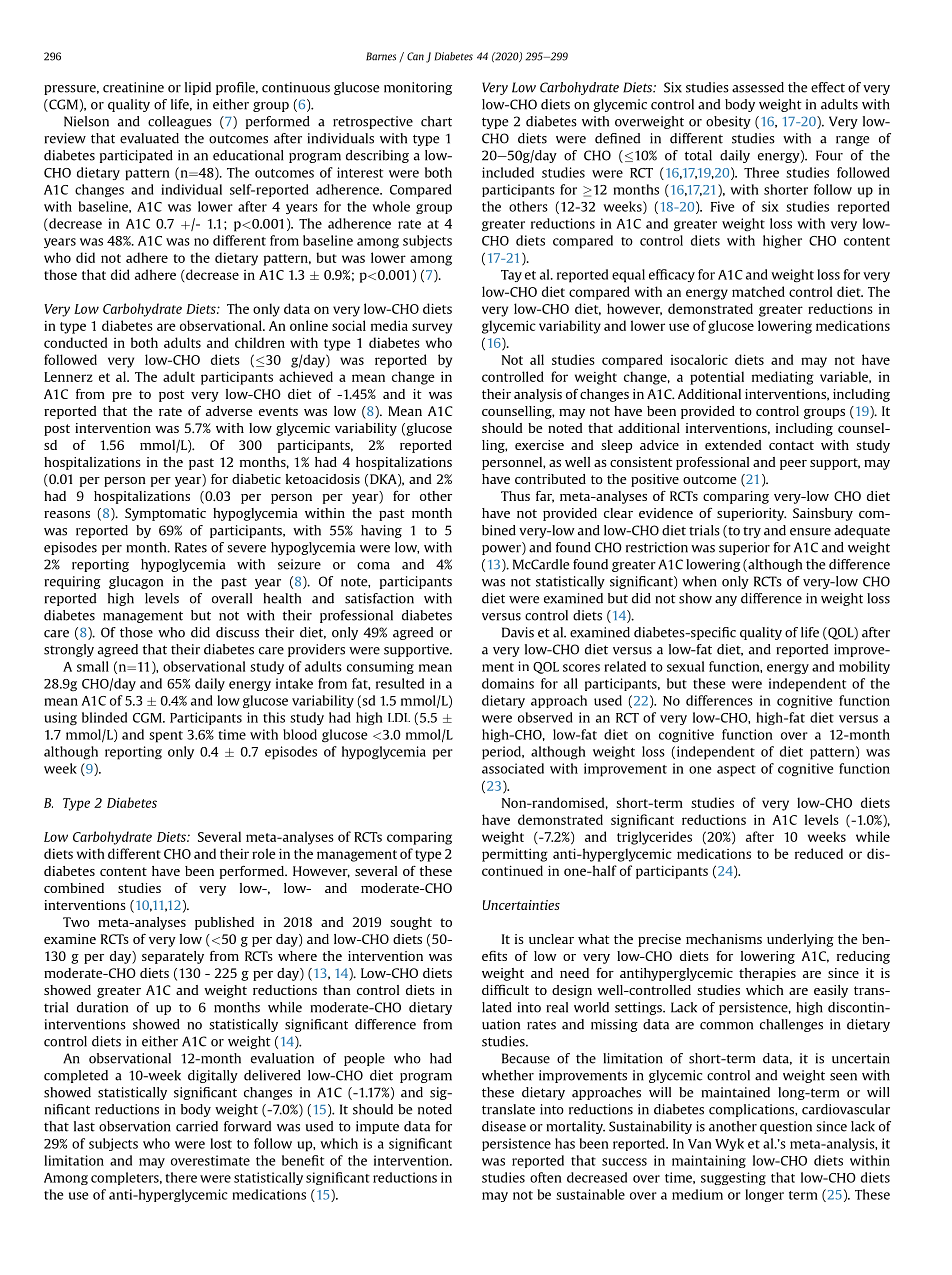 This page has width=952, height=1275. What do you see at coordinates (181, 1177) in the page?
I see `there` at bounding box center [181, 1177].
